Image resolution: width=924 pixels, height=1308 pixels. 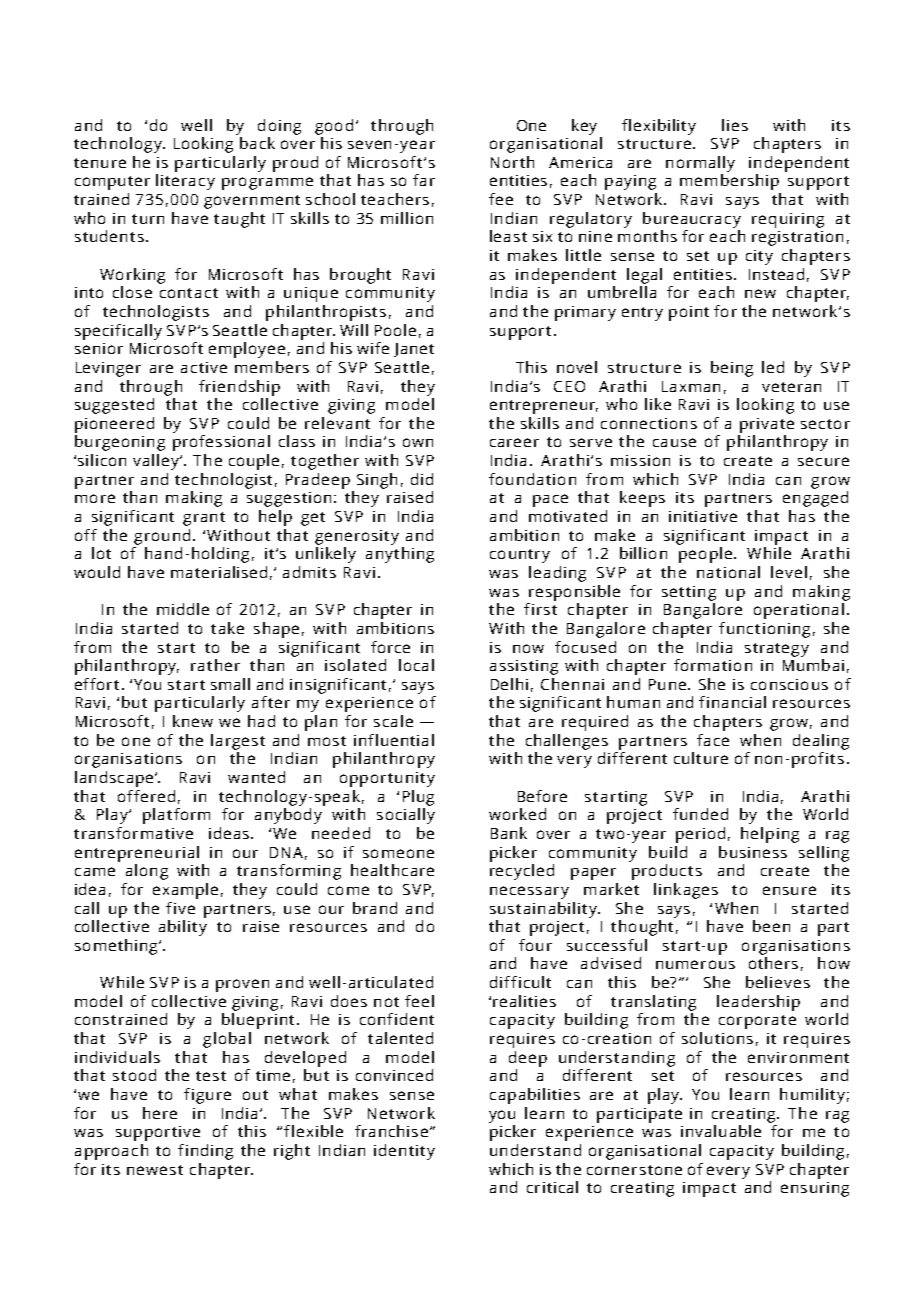 What do you see at coordinates (424, 180) in the screenshot?
I see `far` at bounding box center [424, 180].
